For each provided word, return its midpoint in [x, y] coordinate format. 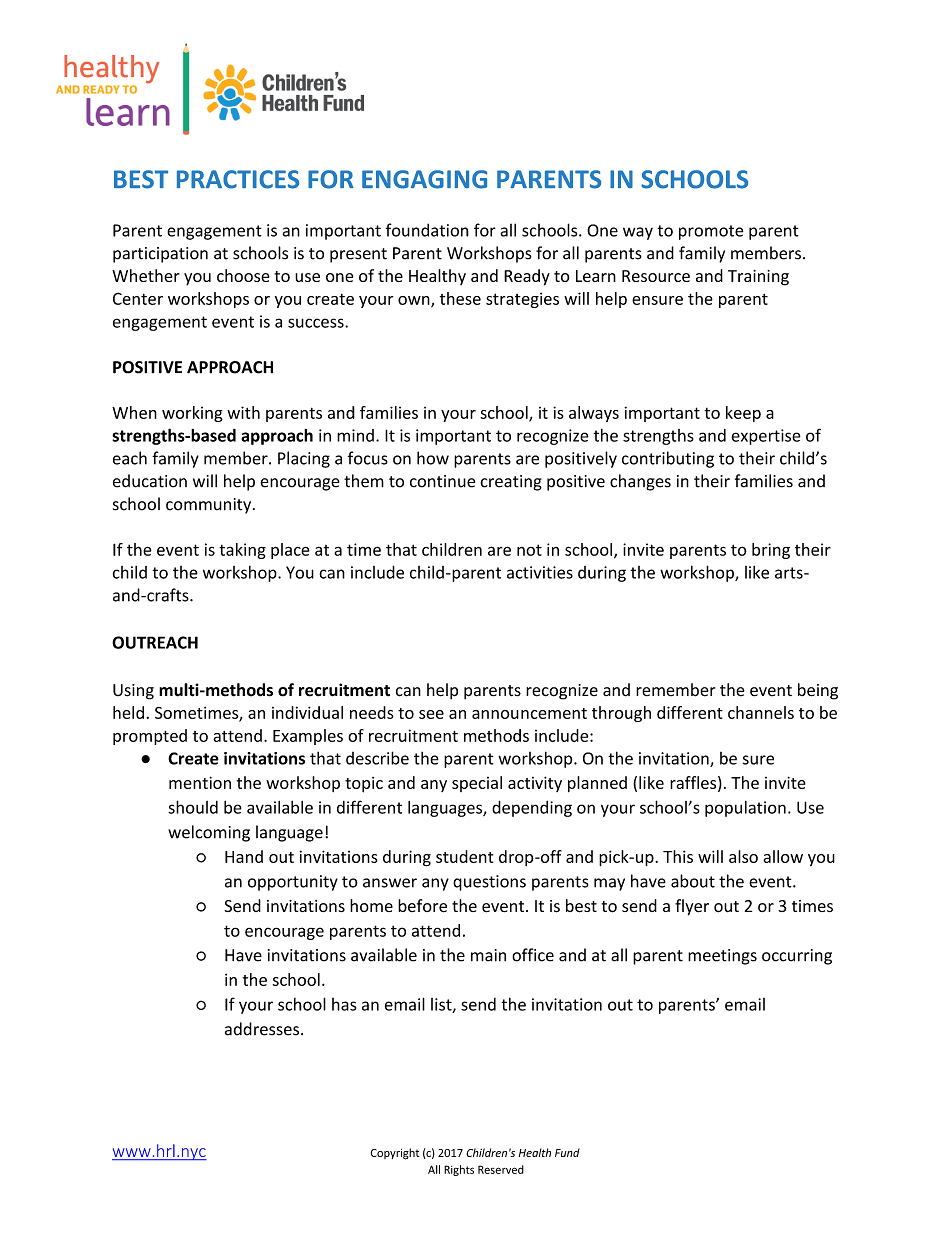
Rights [459, 1170]
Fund [567, 1152]
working [192, 414]
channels [761, 712]
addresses [263, 1029]
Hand [244, 856]
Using [133, 692]
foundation [427, 230]
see [431, 714]
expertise [766, 437]
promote [711, 232]
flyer [692, 907]
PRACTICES [238, 179]
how [433, 458]
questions [489, 883]
